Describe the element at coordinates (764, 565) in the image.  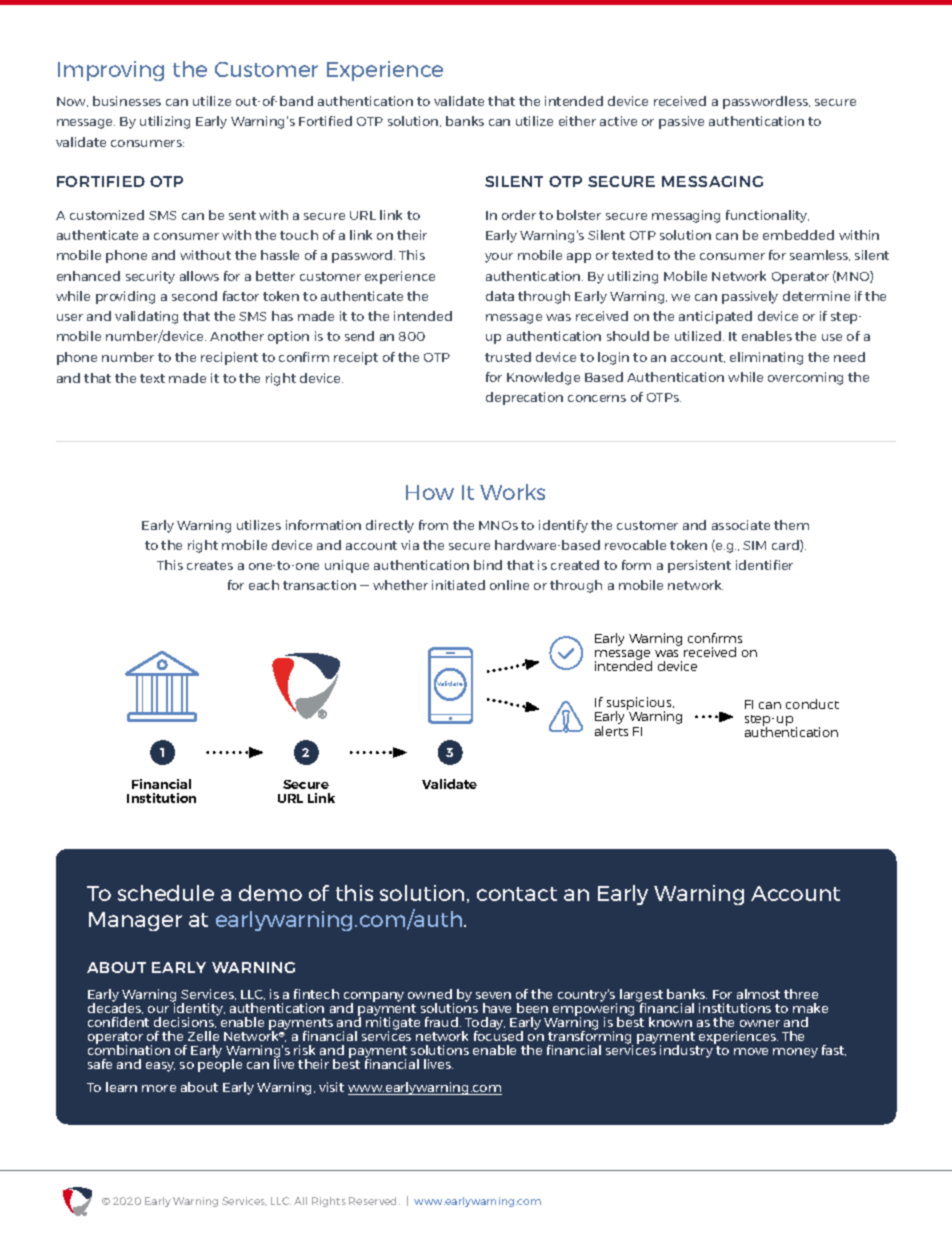
I see `identifier` at that location.
